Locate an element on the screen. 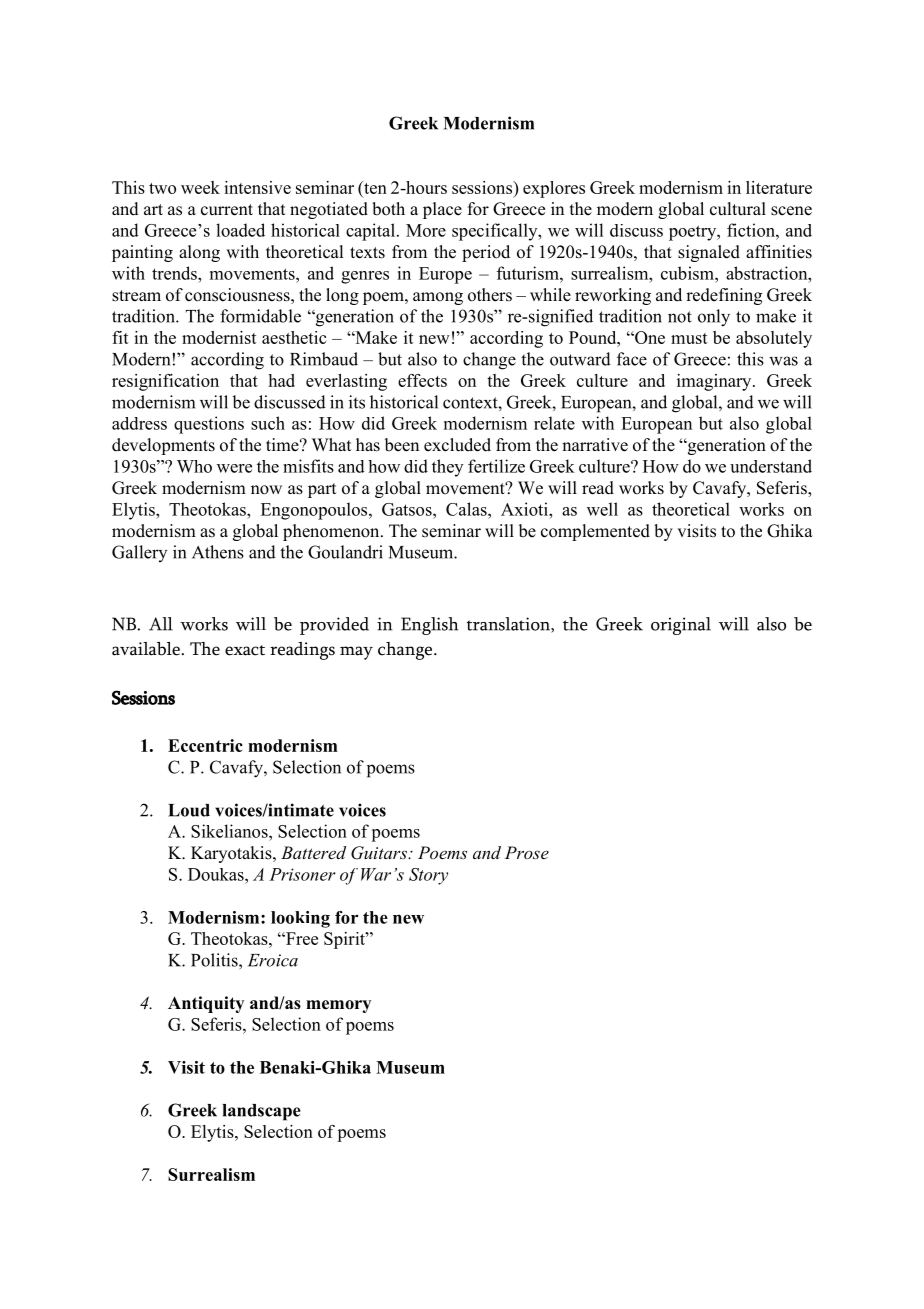  current is located at coordinates (227, 210).
